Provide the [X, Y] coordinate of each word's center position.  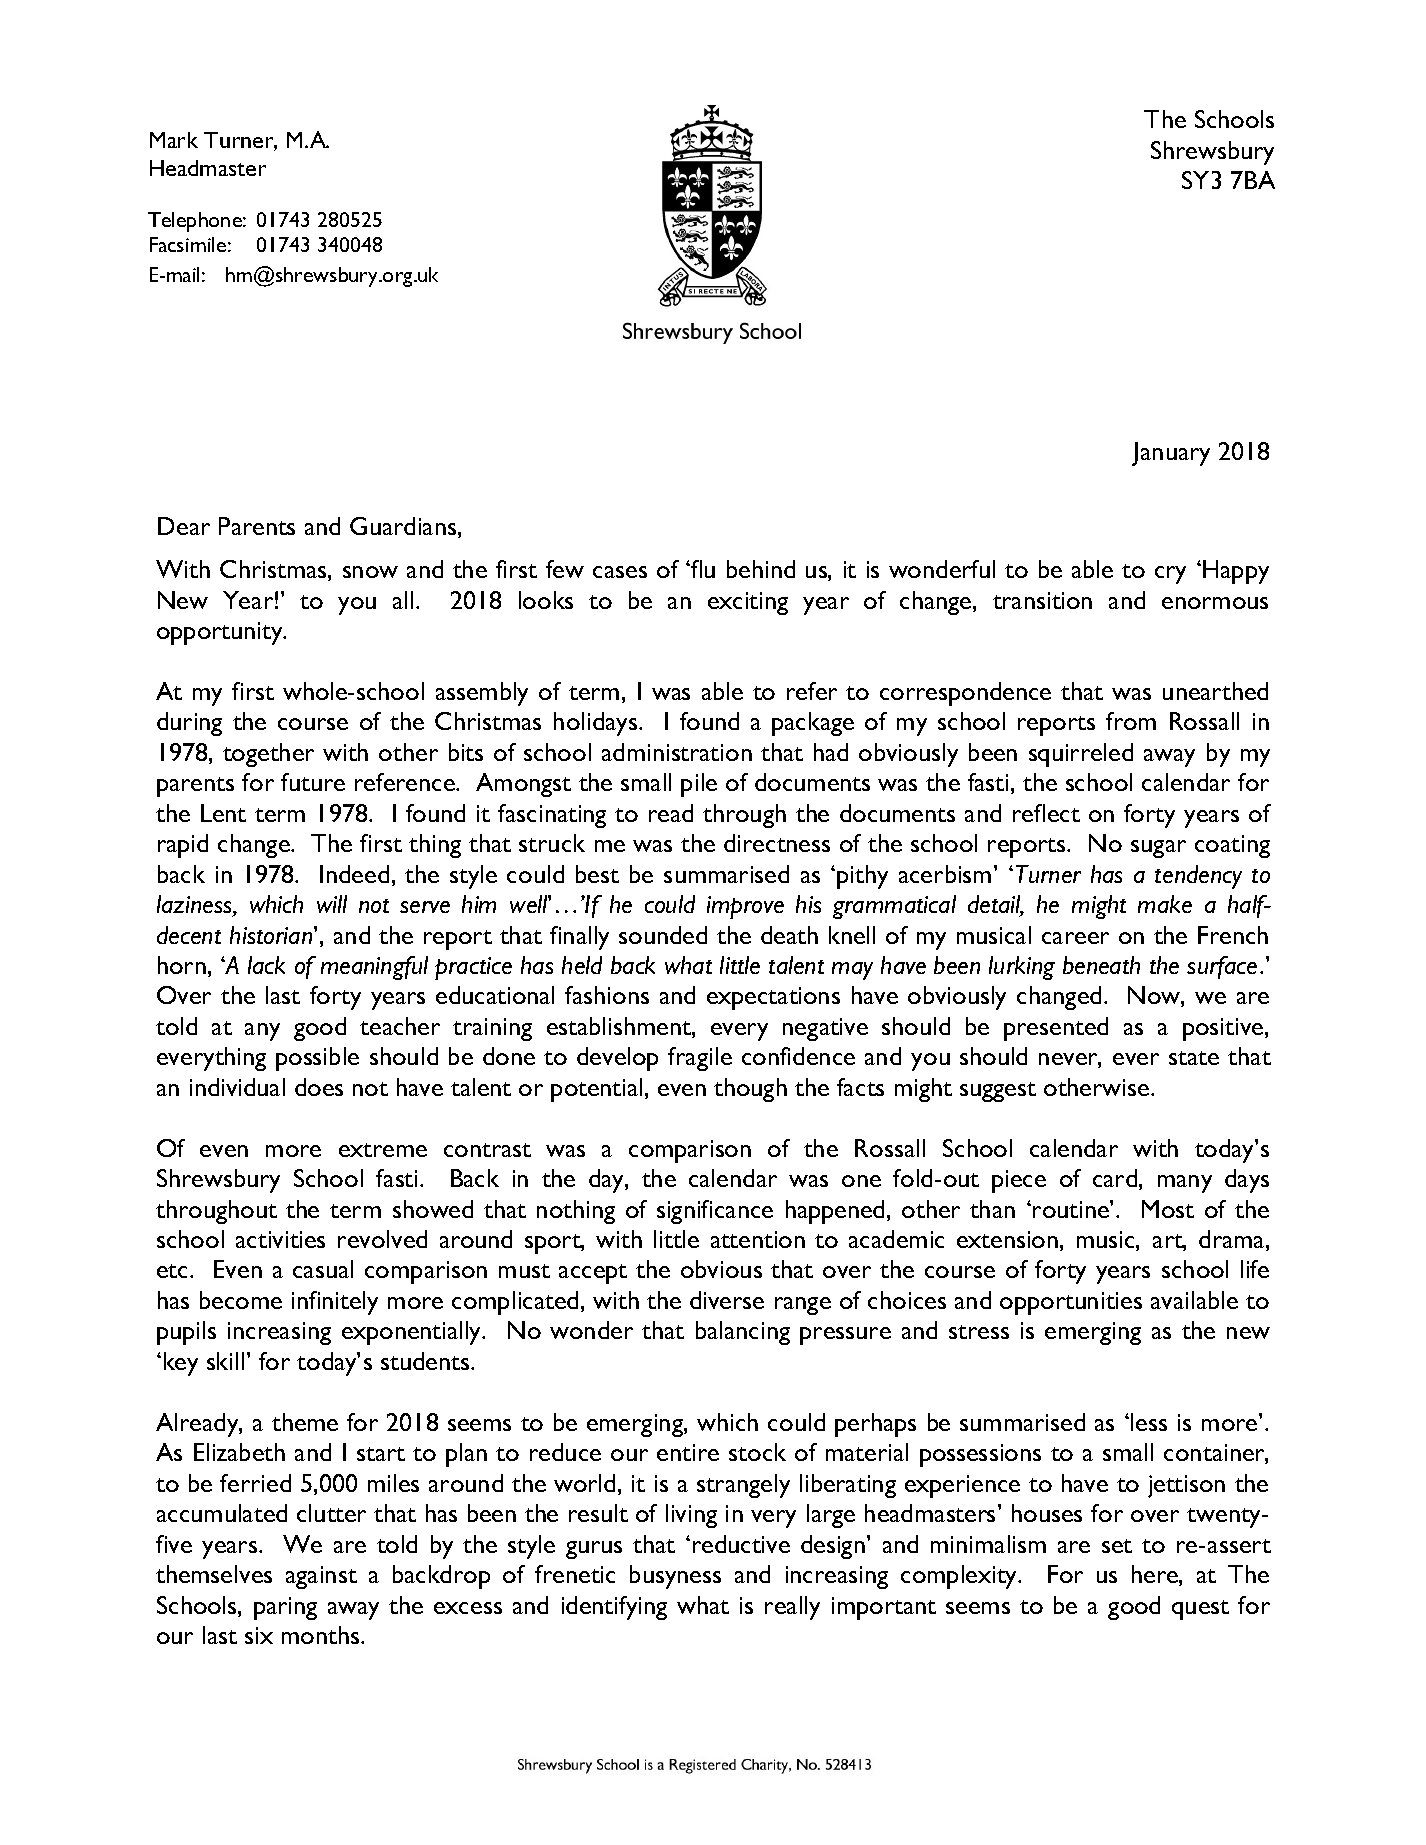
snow [370, 572]
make [1165, 904]
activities [280, 1239]
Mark [174, 140]
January [1171, 454]
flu [702, 569]
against [321, 1577]
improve [745, 907]
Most [1168, 1209]
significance [715, 1212]
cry [1170, 575]
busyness [675, 1577]
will [332, 904]
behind [761, 569]
